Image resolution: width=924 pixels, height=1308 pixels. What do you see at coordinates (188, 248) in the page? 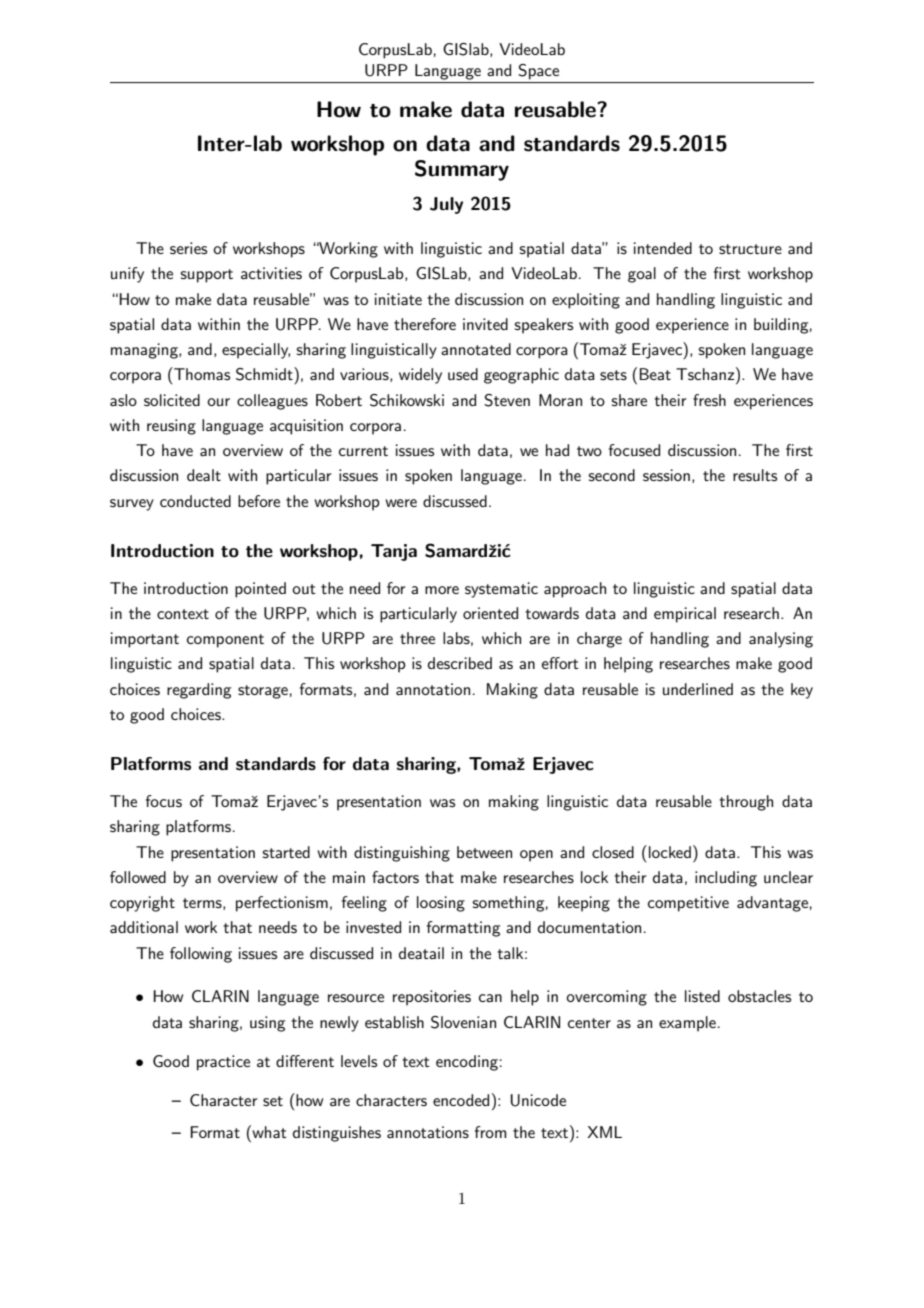
I see `series` at bounding box center [188, 248].
